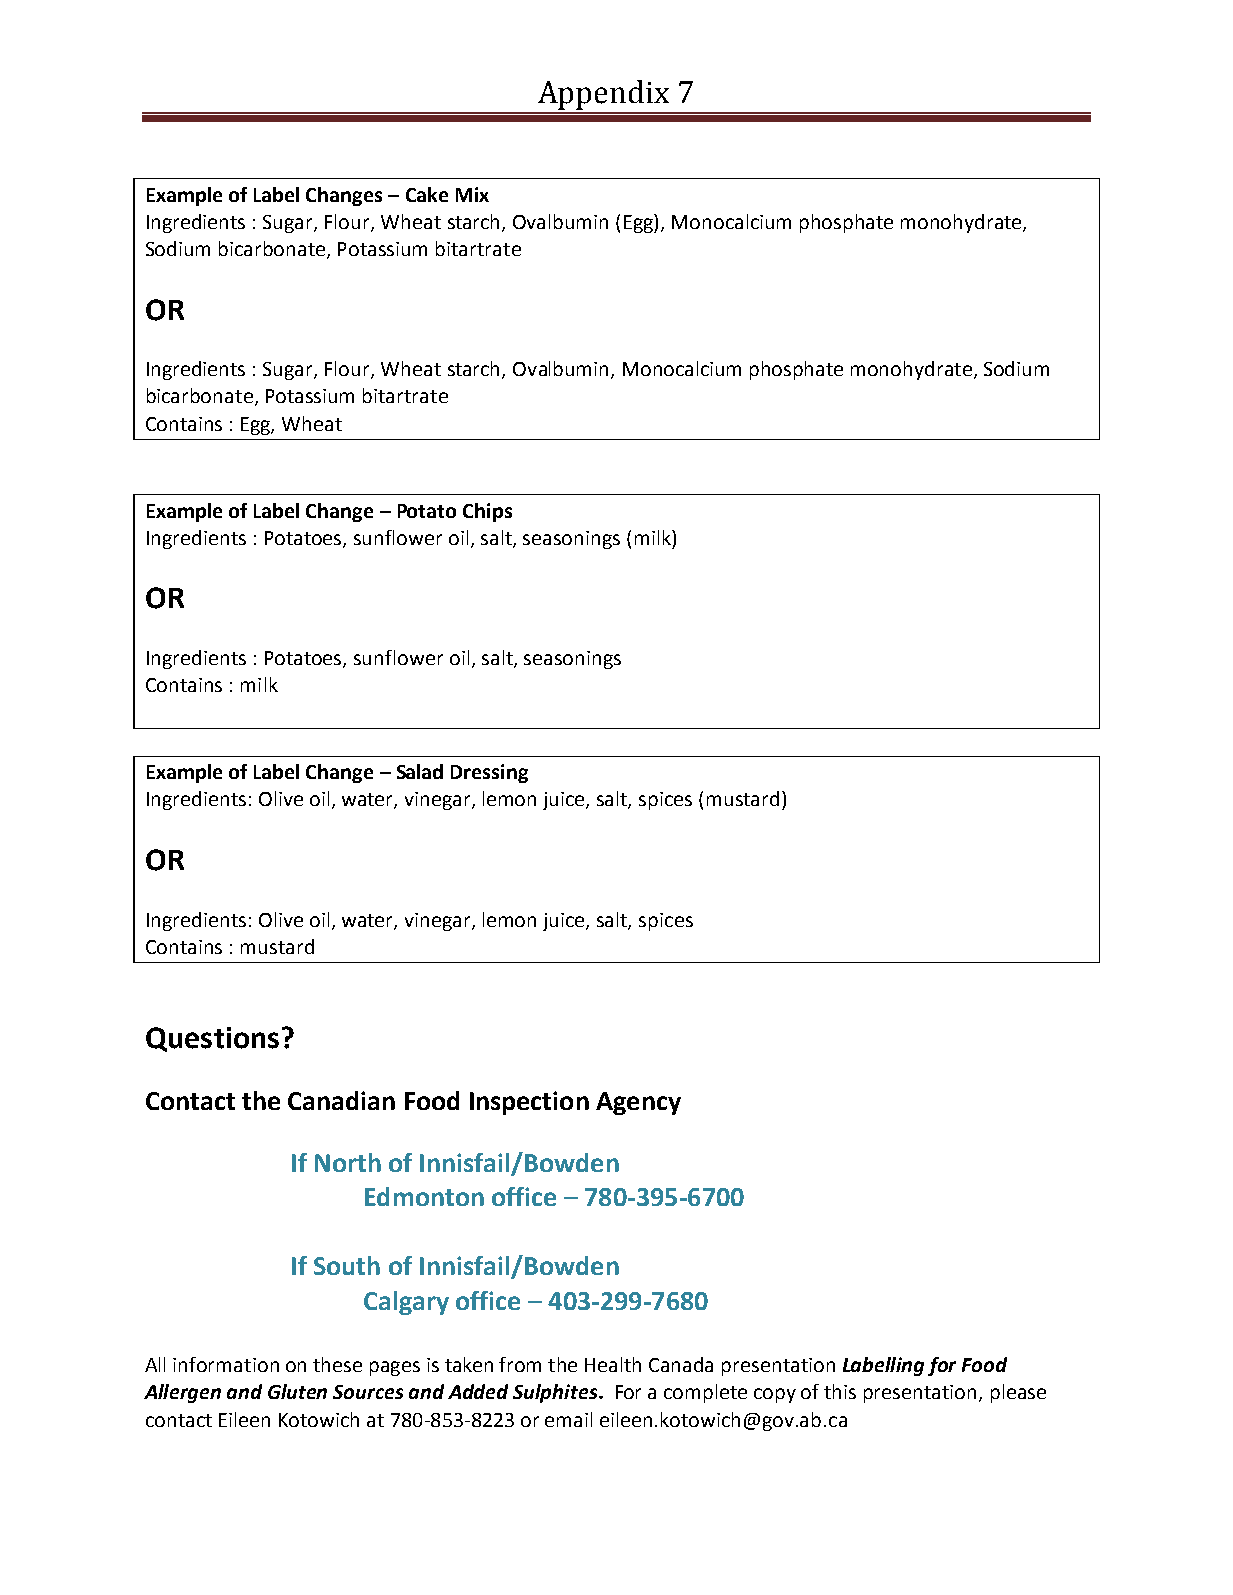 Image resolution: width=1233 pixels, height=1595 pixels. I want to click on this, so click(840, 1391).
